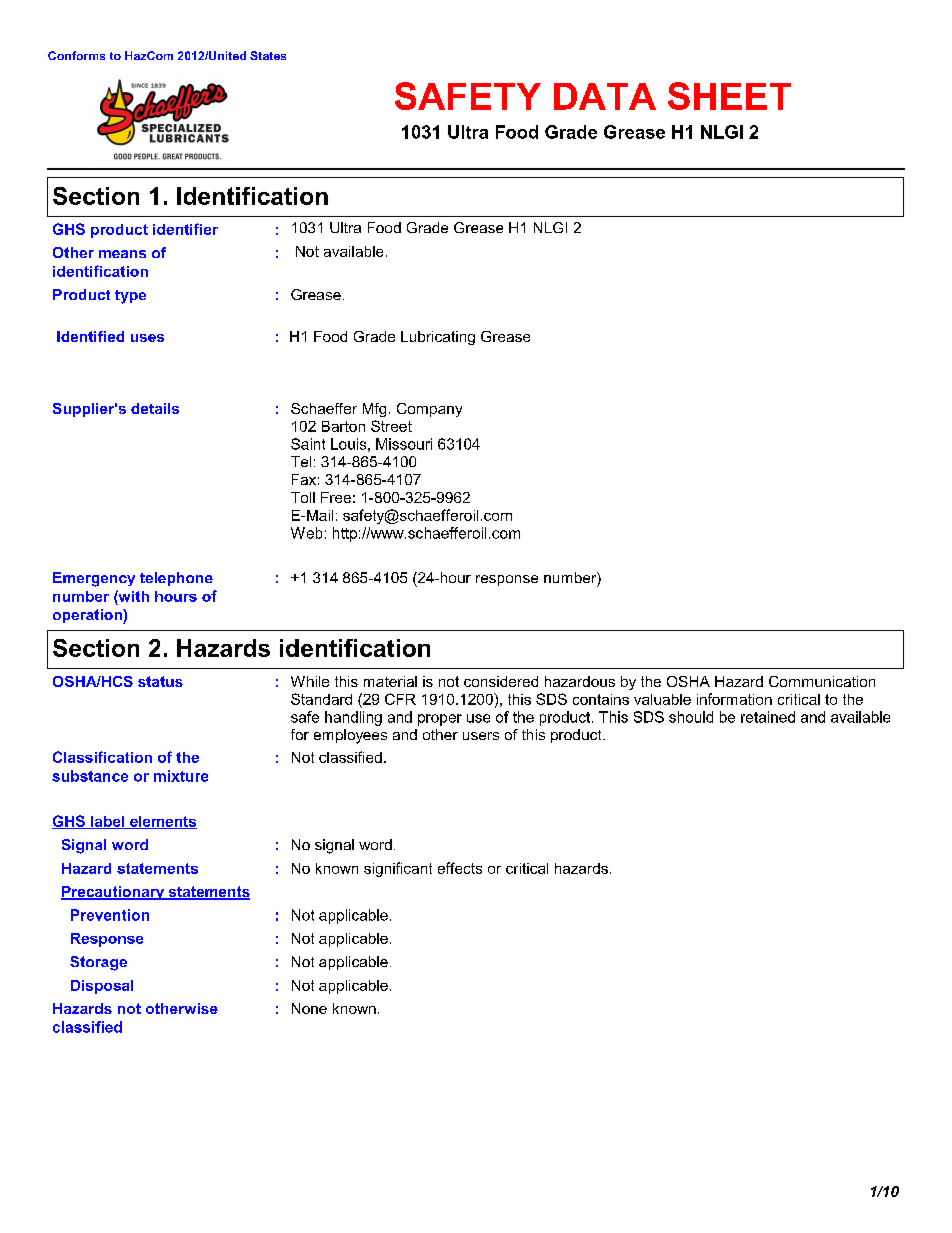 Image resolution: width=952 pixels, height=1233 pixels. Describe the element at coordinates (176, 579) in the image. I see `telephone` at that location.
